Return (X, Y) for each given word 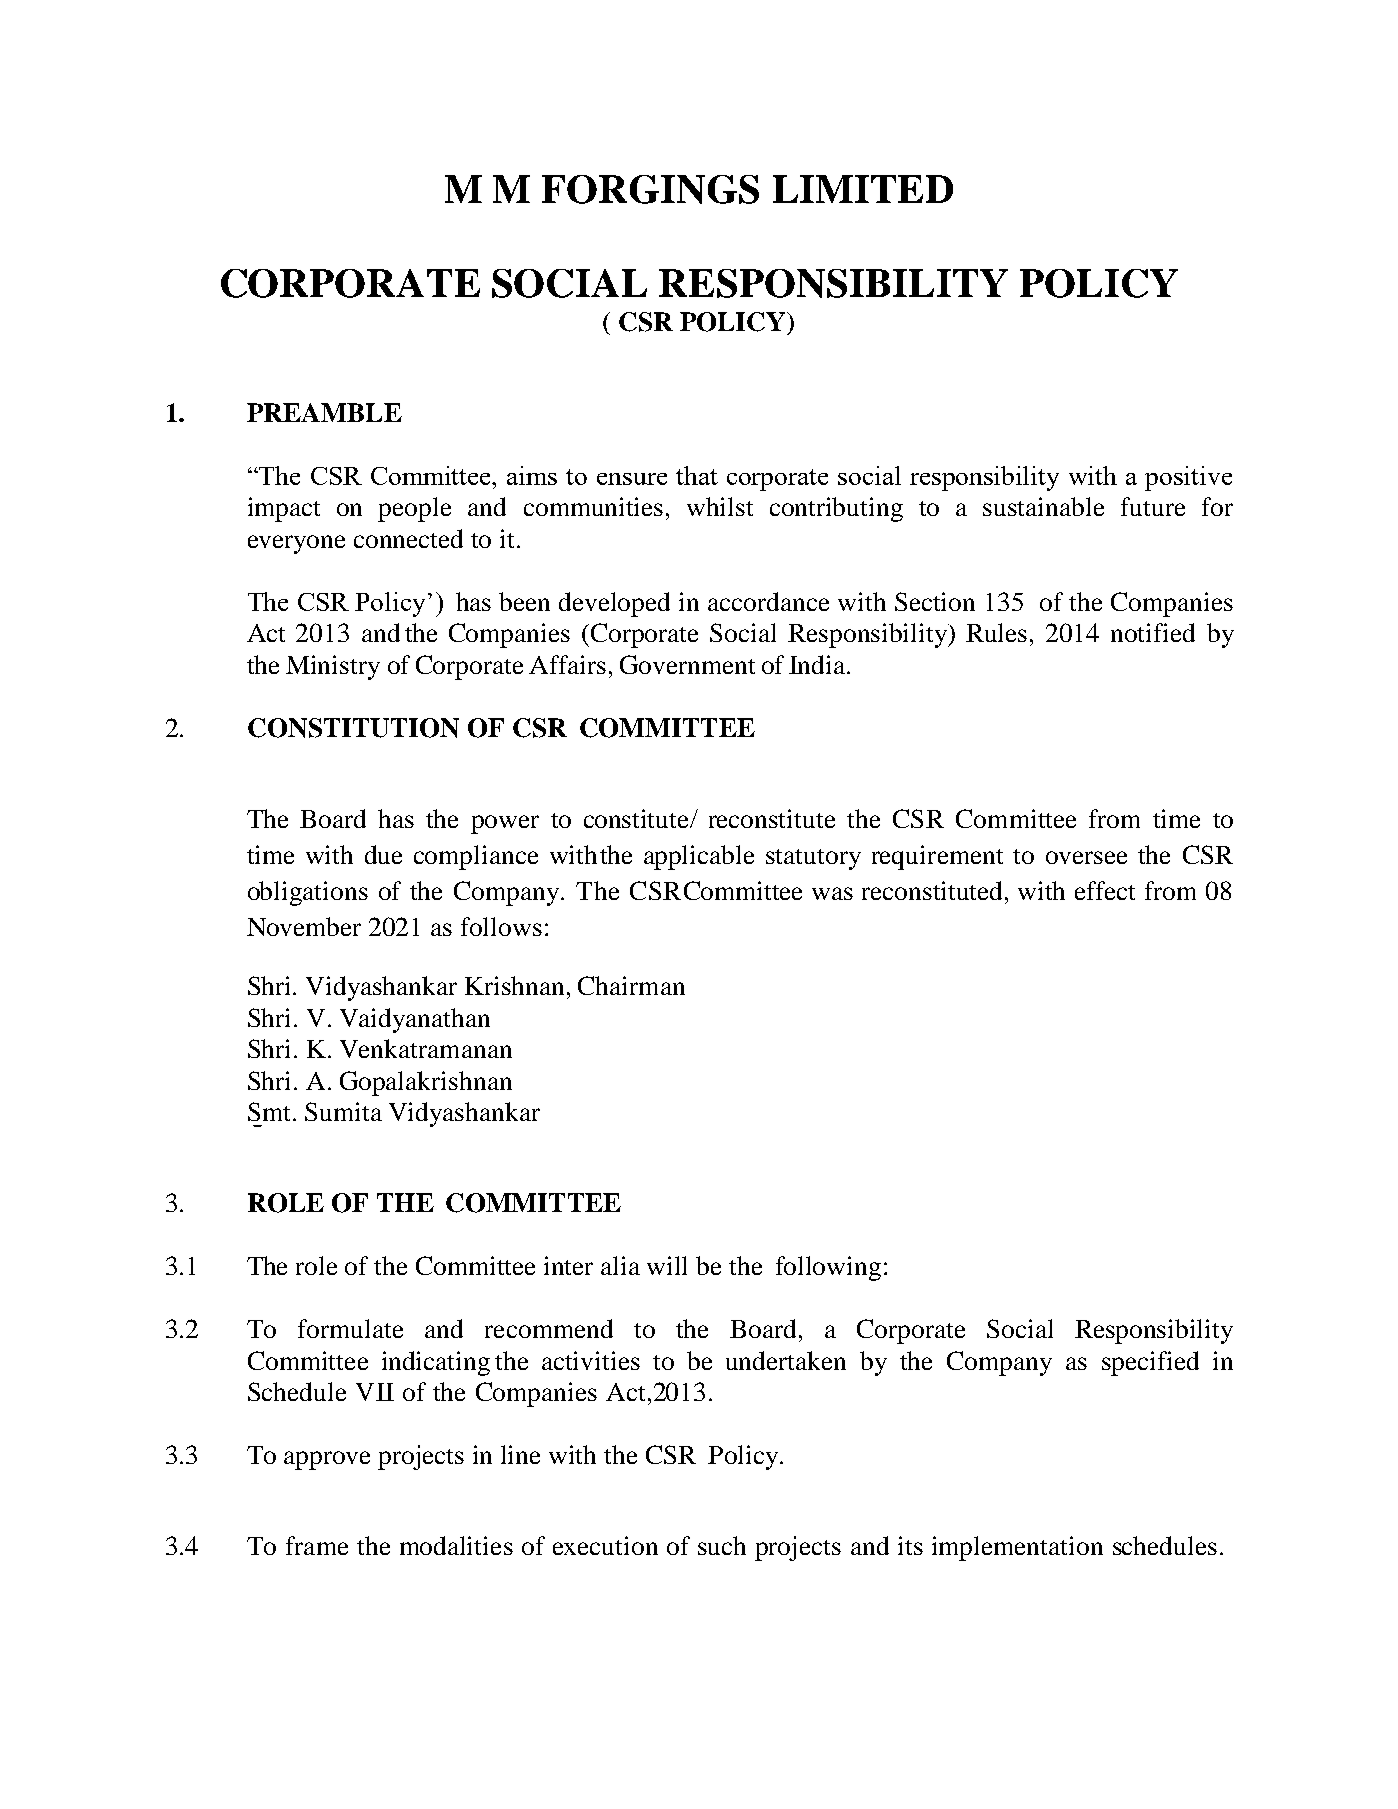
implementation (1017, 1548)
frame (317, 1545)
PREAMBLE (324, 412)
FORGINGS (650, 189)
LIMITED (863, 189)
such (722, 1545)
